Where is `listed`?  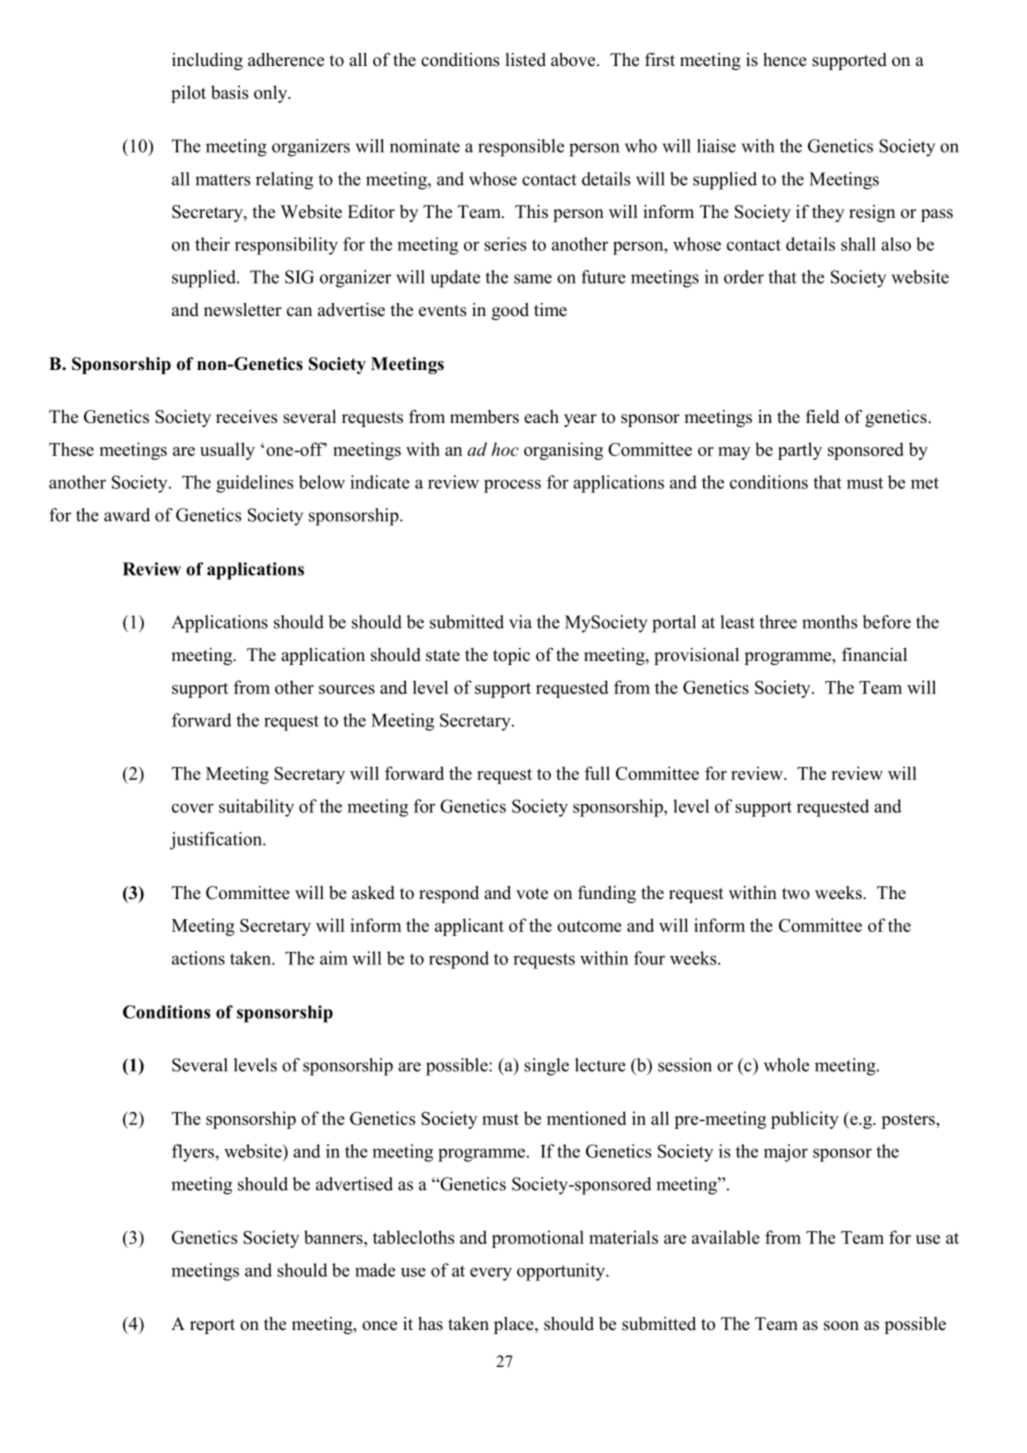
listed is located at coordinates (525, 60).
